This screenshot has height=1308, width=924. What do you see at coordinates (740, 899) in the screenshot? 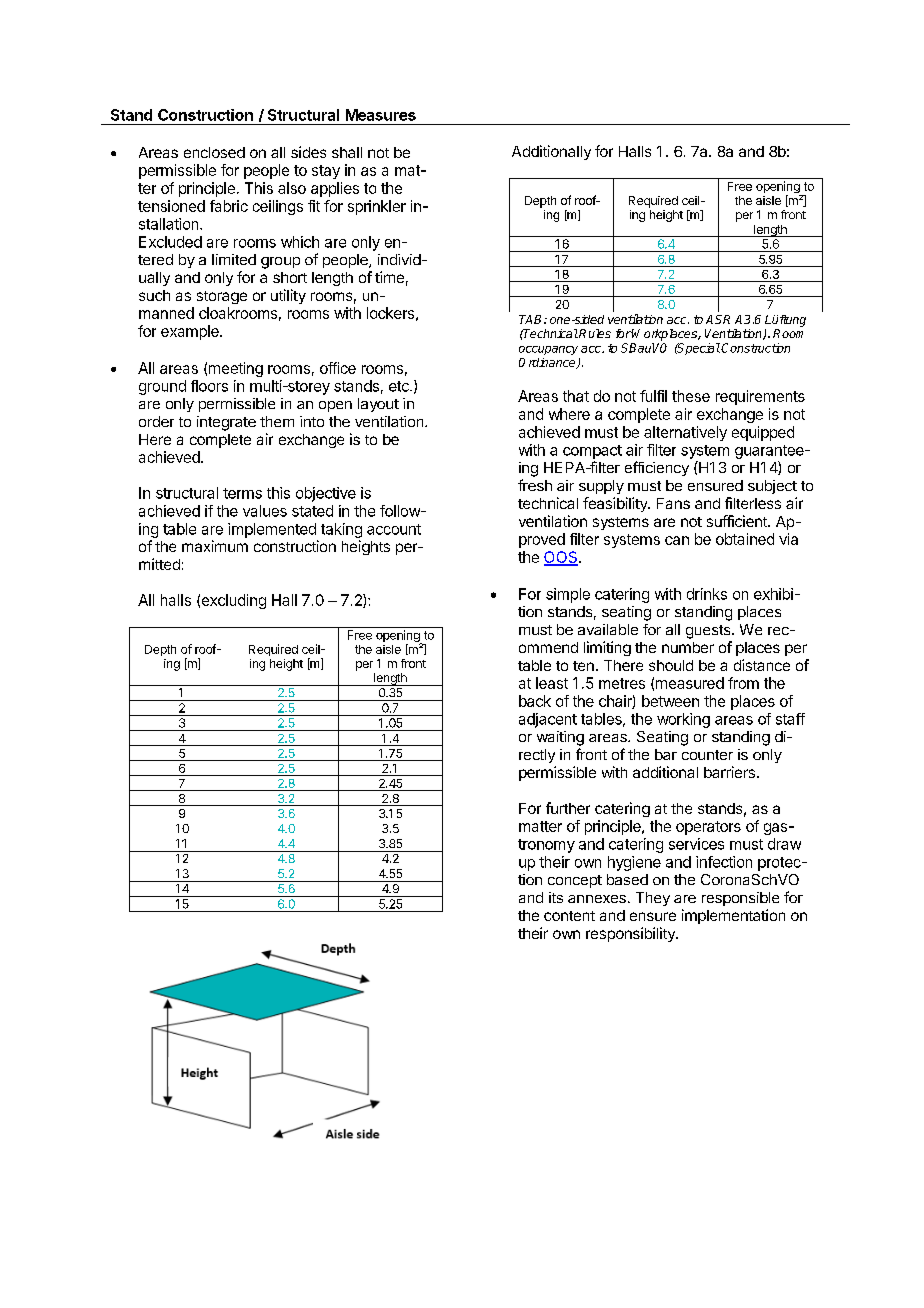
I see `responsible` at bounding box center [740, 899].
